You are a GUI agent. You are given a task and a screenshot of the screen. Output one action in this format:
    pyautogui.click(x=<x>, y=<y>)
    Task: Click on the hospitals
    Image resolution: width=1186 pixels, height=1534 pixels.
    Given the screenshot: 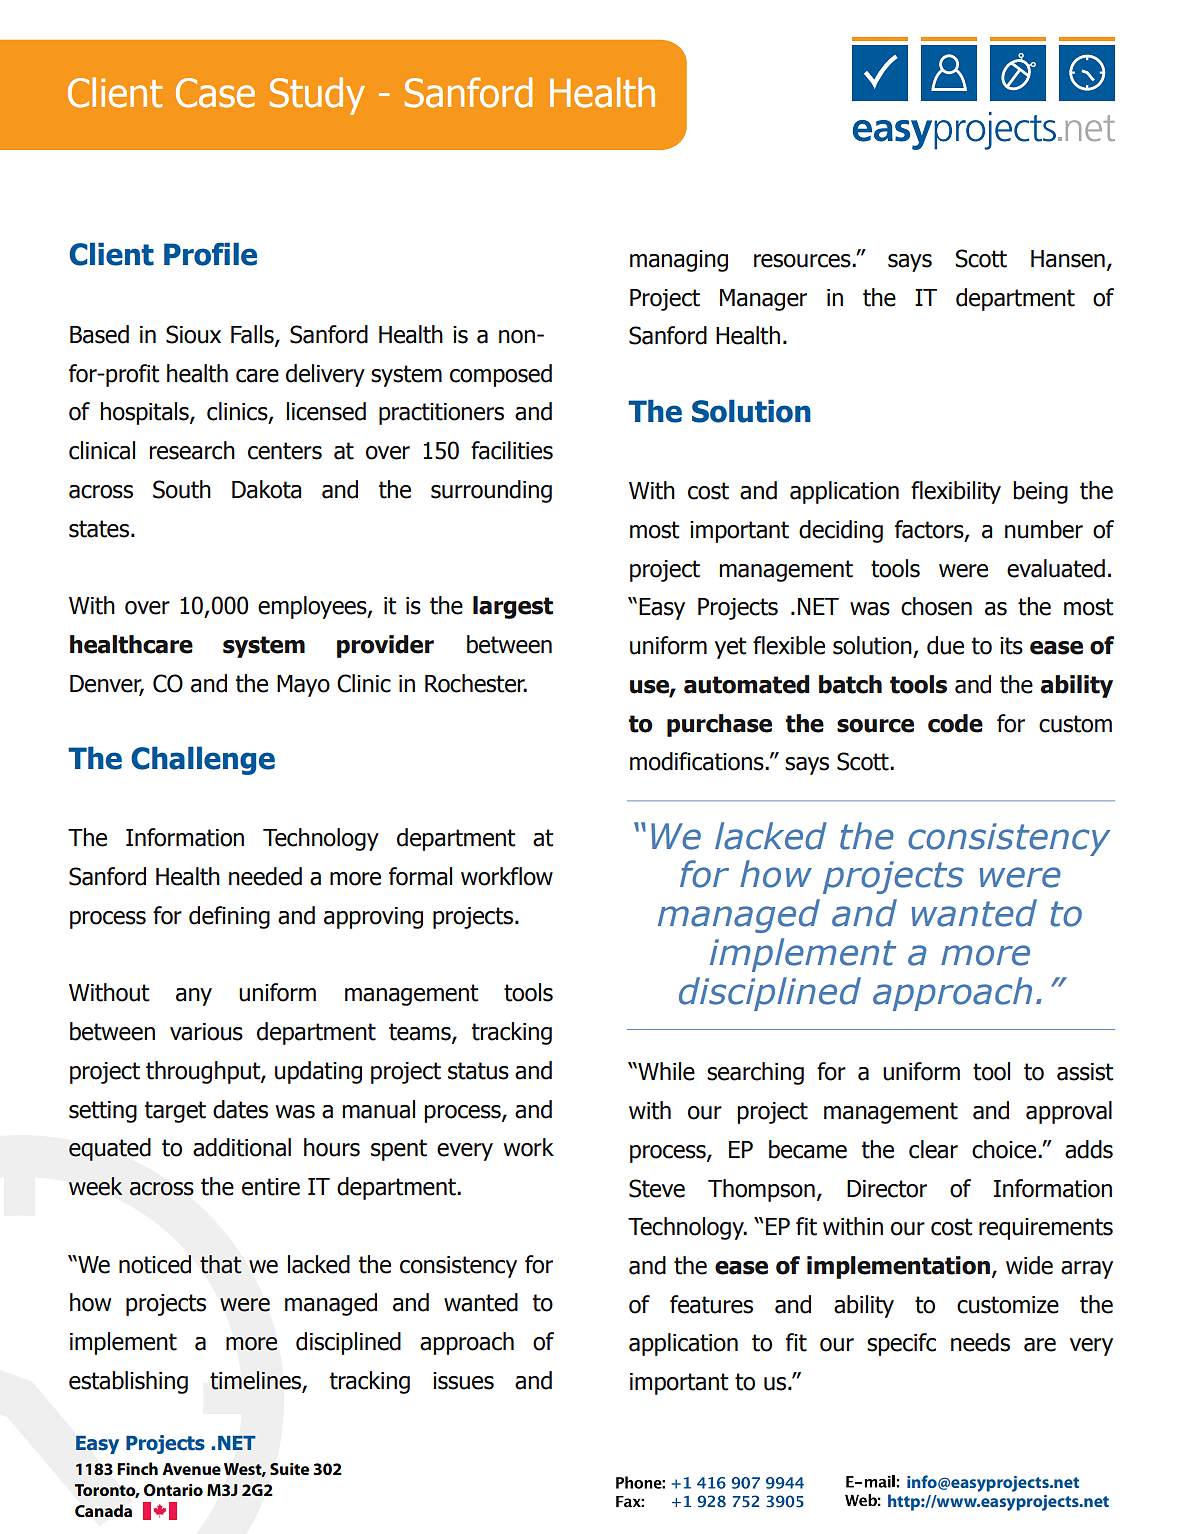 What is the action you would take?
    pyautogui.click(x=145, y=413)
